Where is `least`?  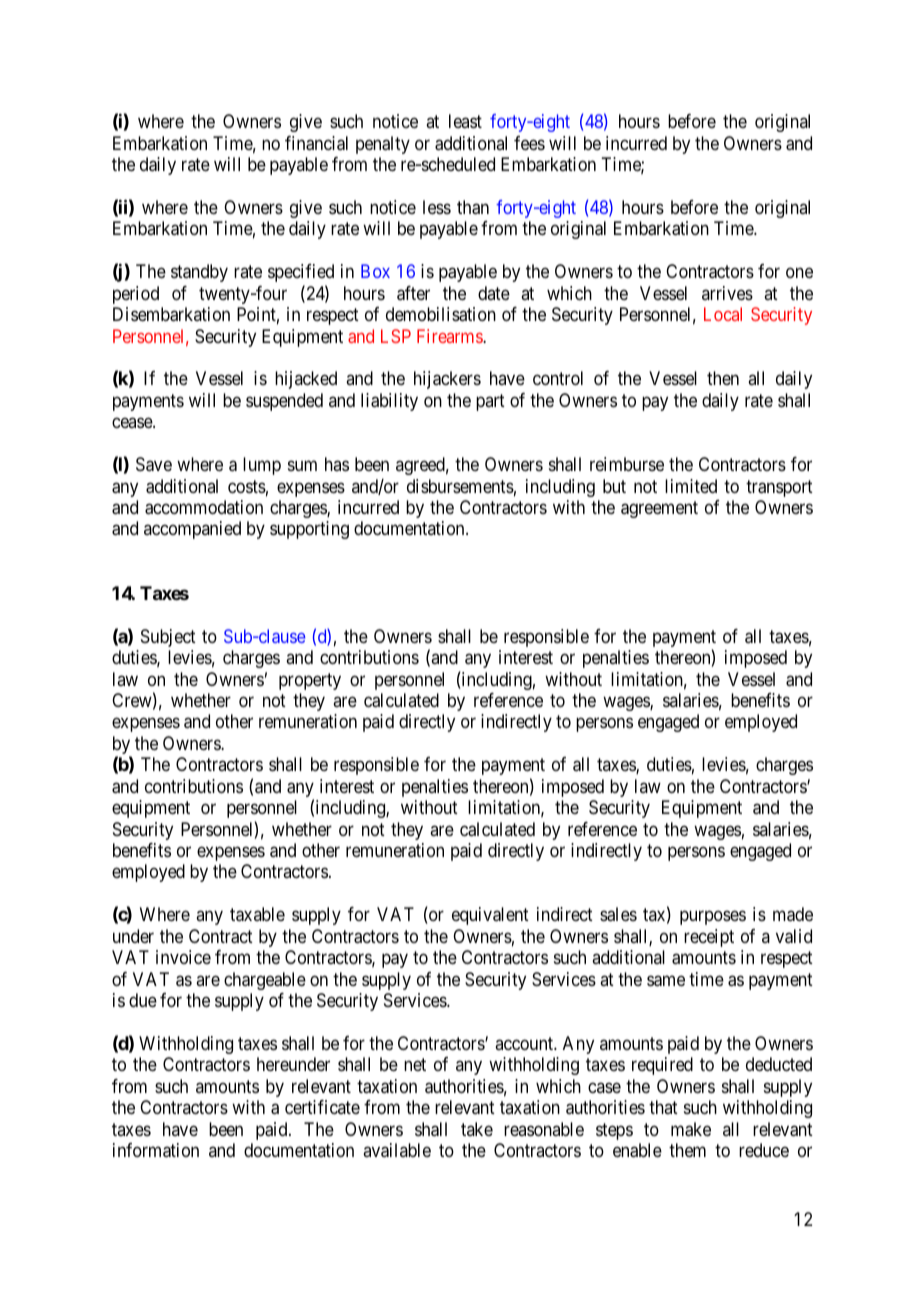
least is located at coordinates (465, 121).
